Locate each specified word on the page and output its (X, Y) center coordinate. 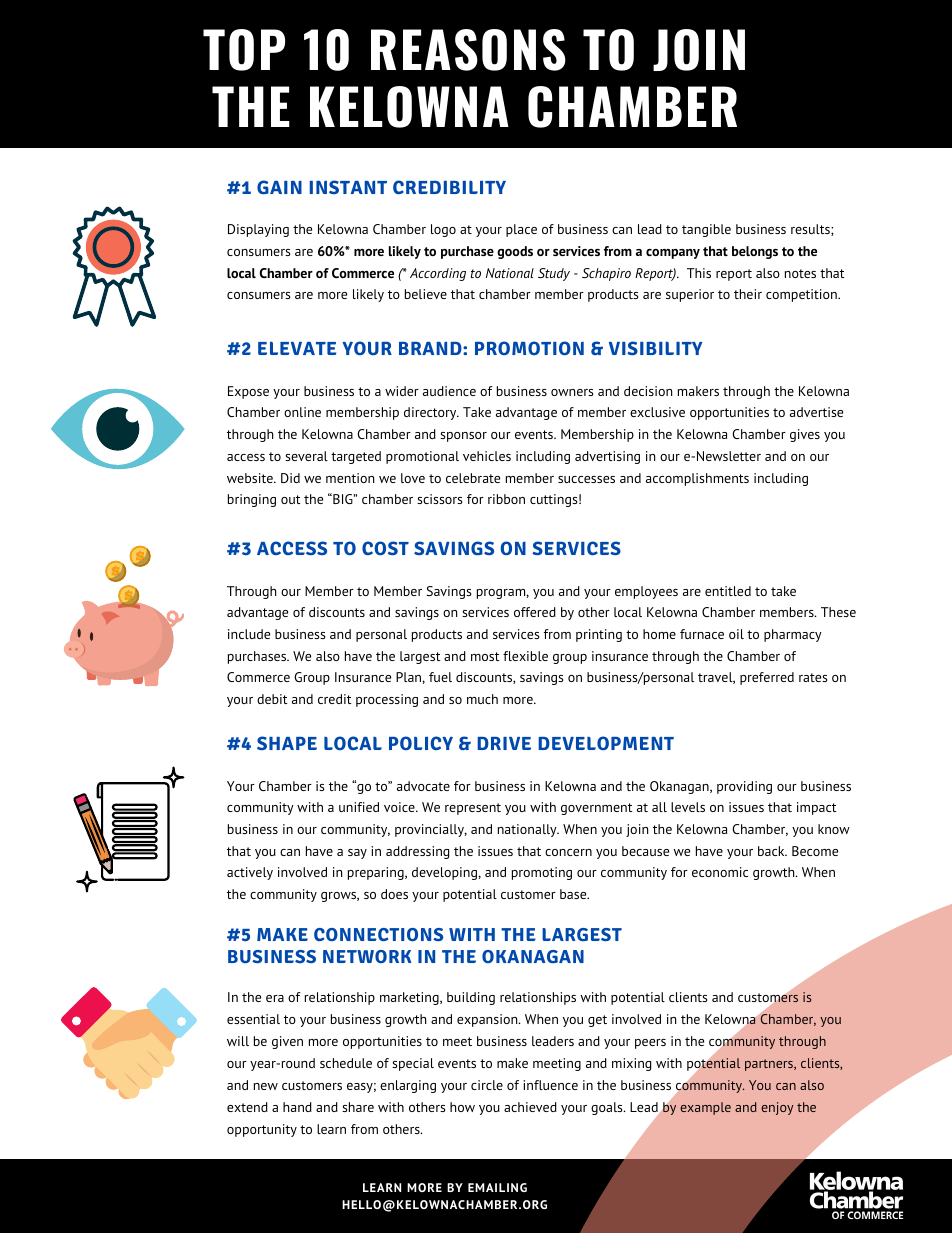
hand (297, 1107)
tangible (706, 230)
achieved (530, 1107)
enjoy (777, 1108)
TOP (244, 50)
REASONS (468, 50)
